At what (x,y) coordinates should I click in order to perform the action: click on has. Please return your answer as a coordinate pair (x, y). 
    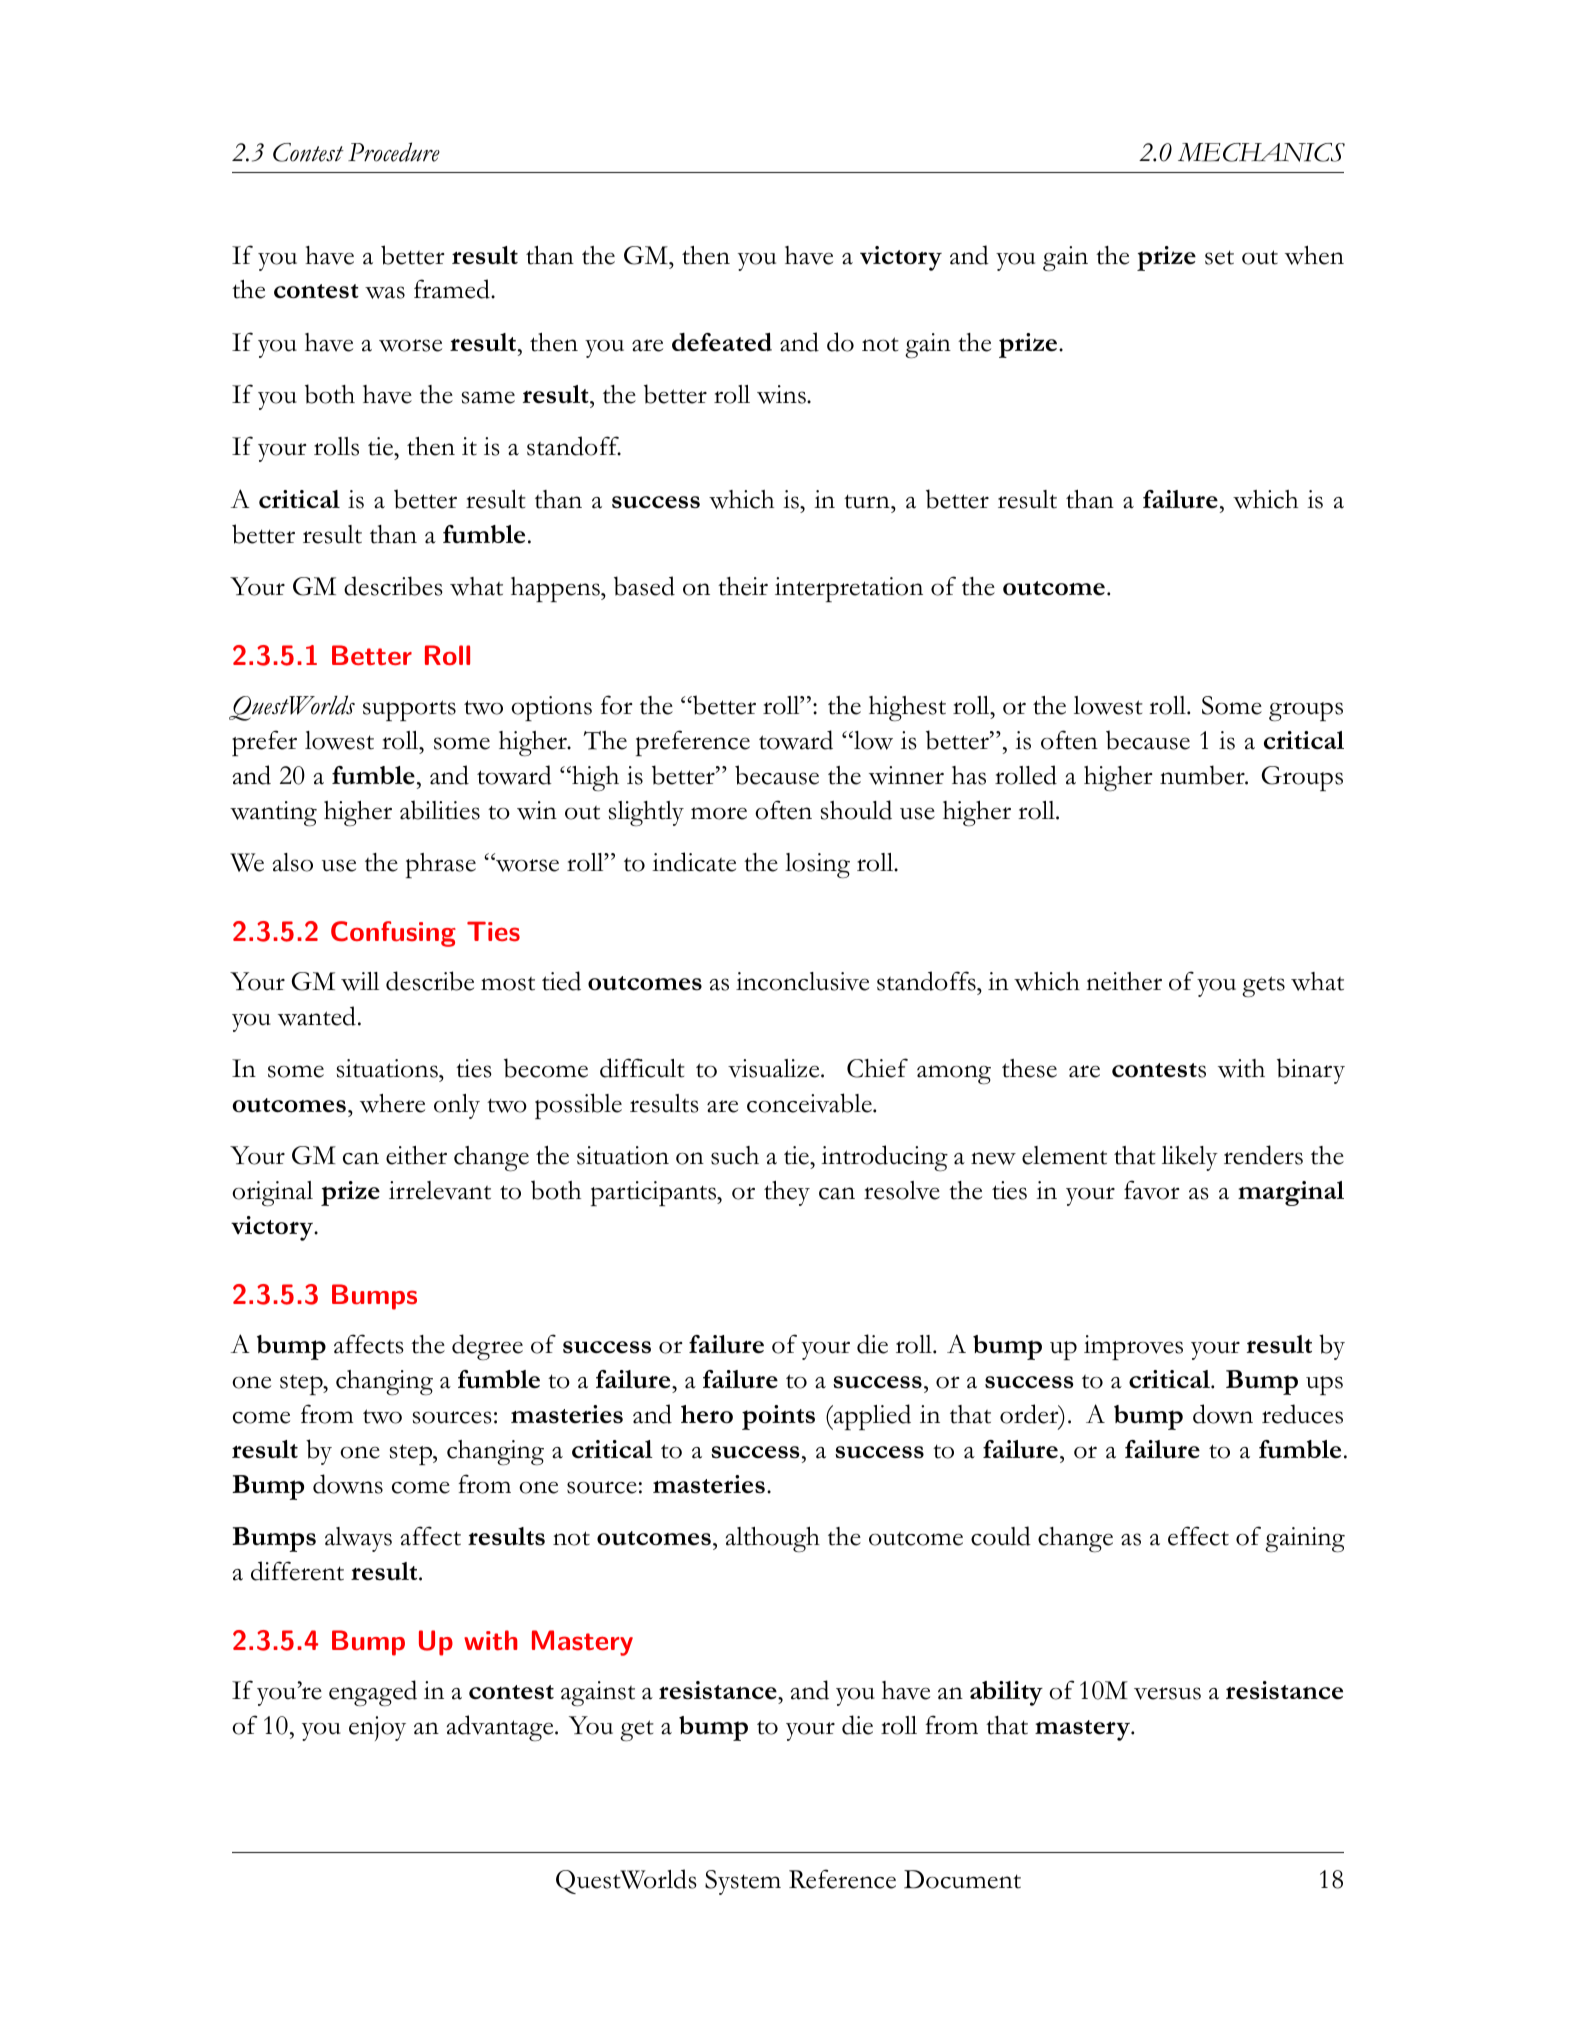
    Looking at the image, I should click on (969, 775).
